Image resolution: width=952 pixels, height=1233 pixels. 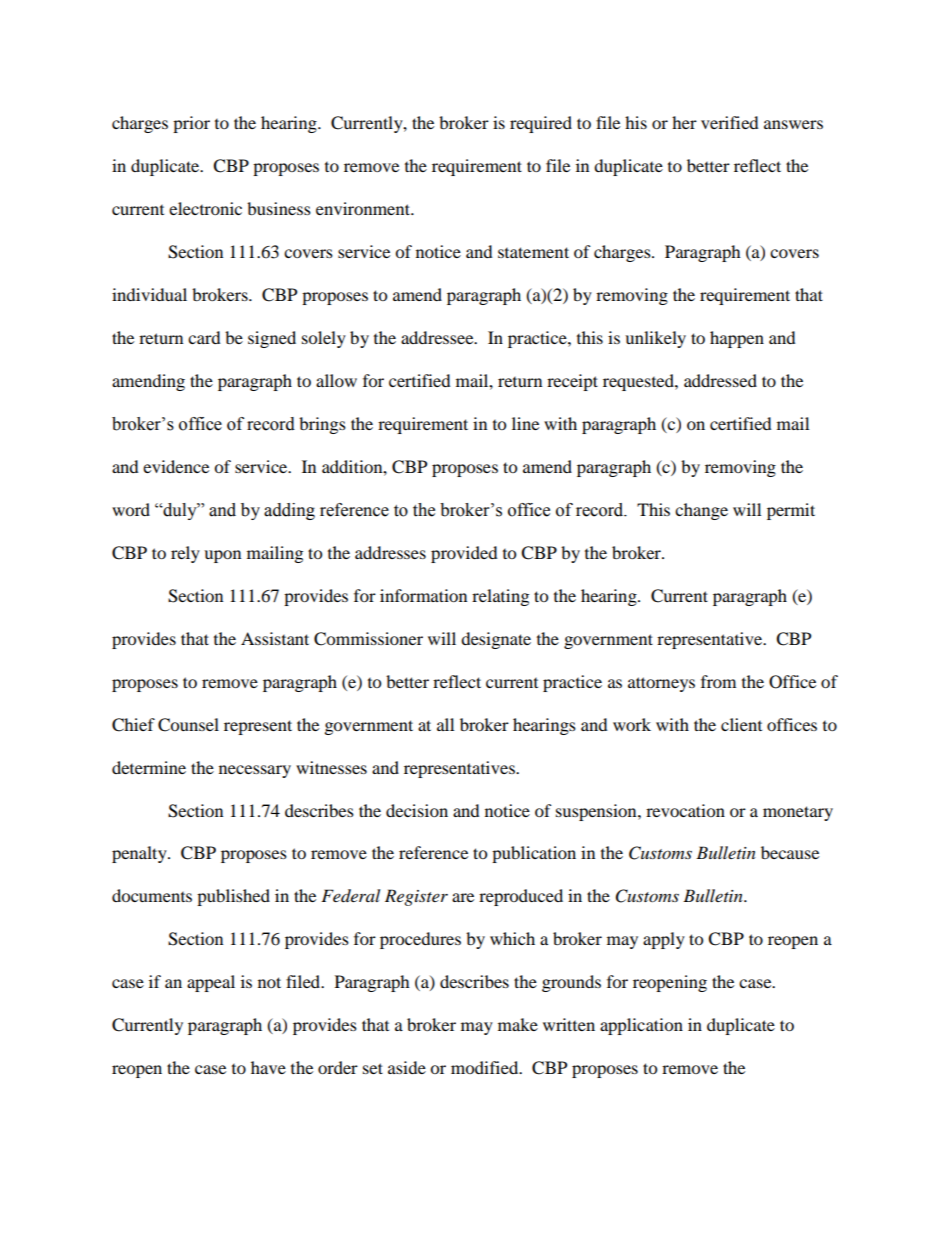 What do you see at coordinates (191, 124) in the image?
I see `prior` at bounding box center [191, 124].
